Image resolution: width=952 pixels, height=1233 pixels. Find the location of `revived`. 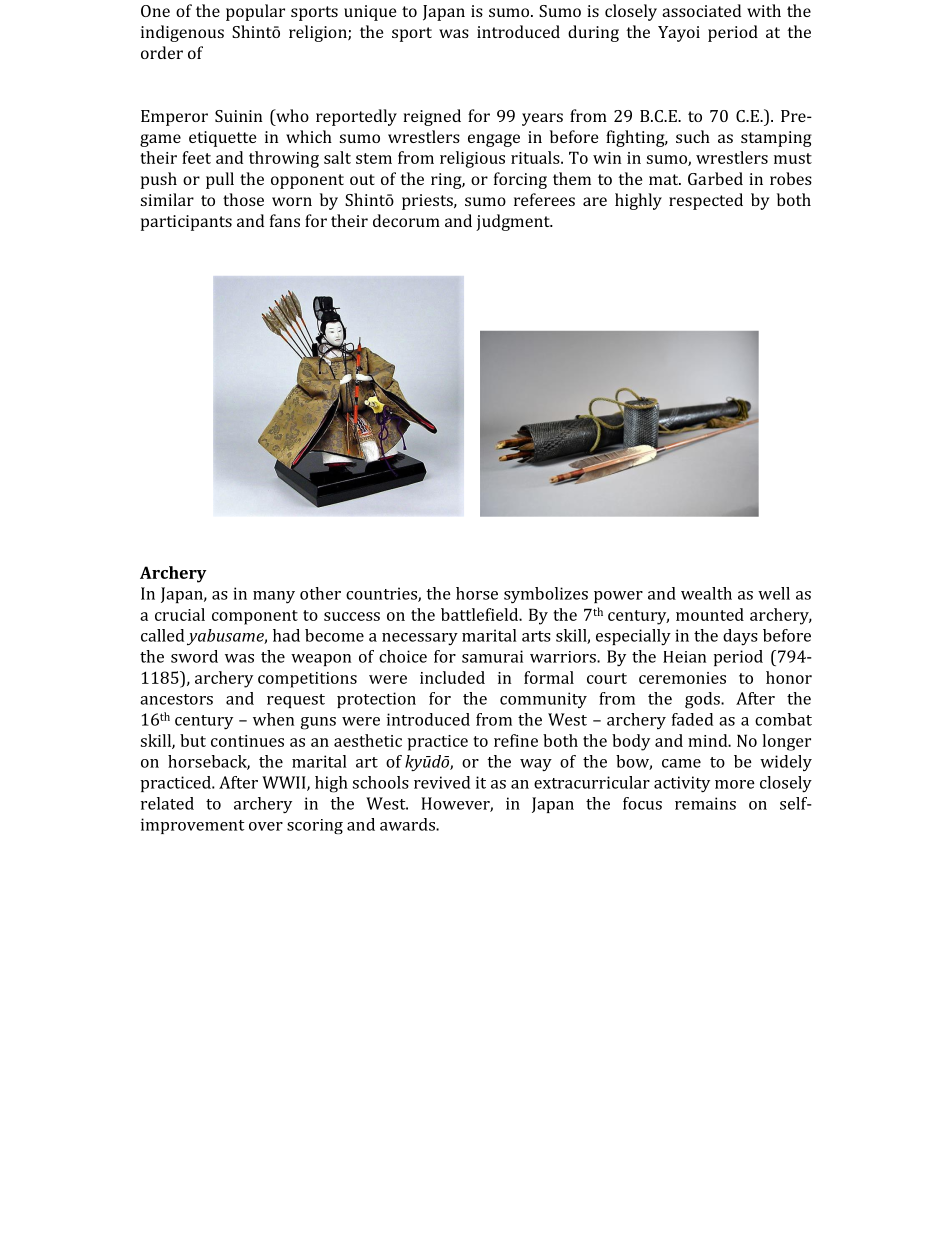

revived is located at coordinates (442, 782).
